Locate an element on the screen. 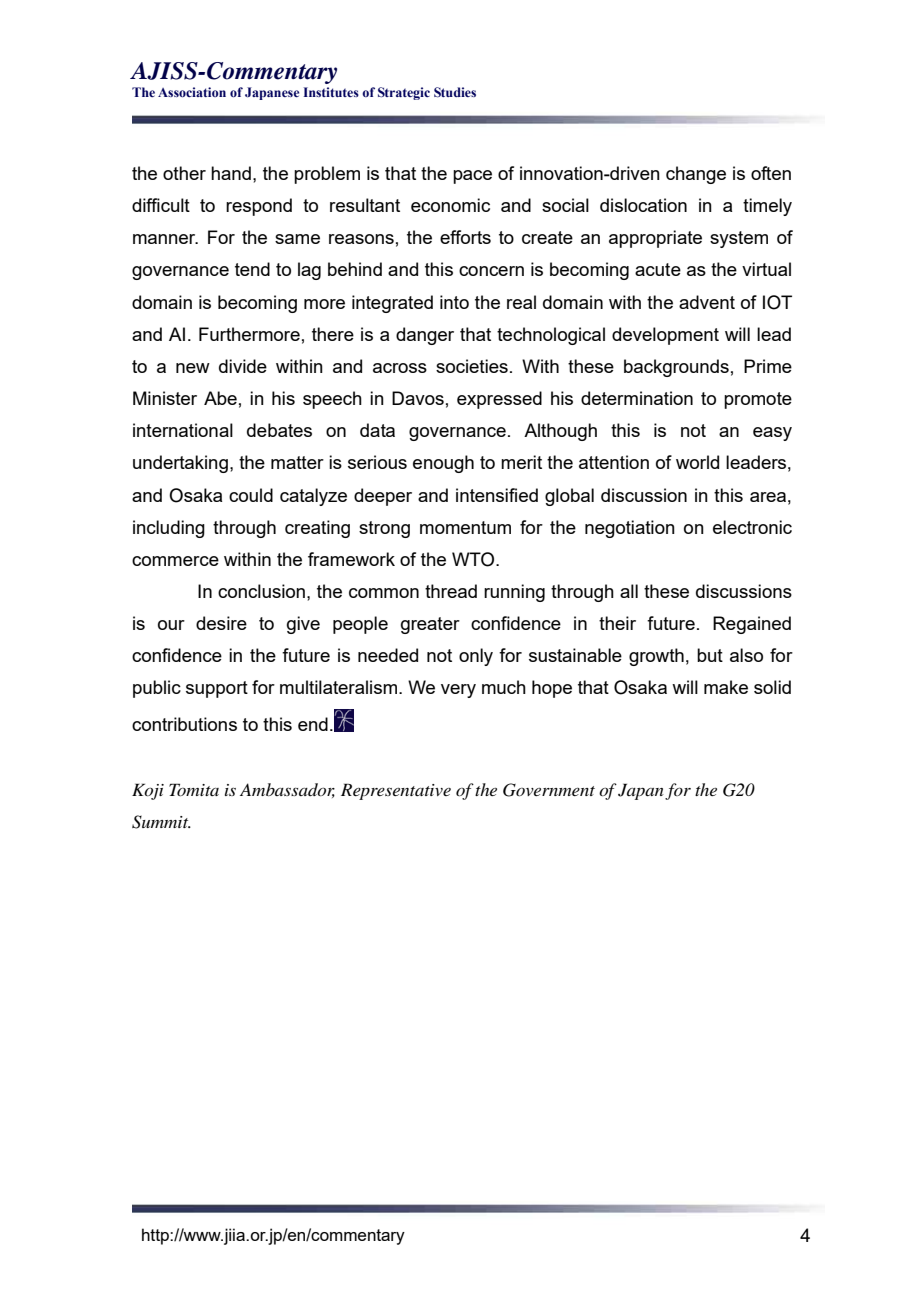 This screenshot has height=1308, width=924. Government is located at coordinates (549, 790).
